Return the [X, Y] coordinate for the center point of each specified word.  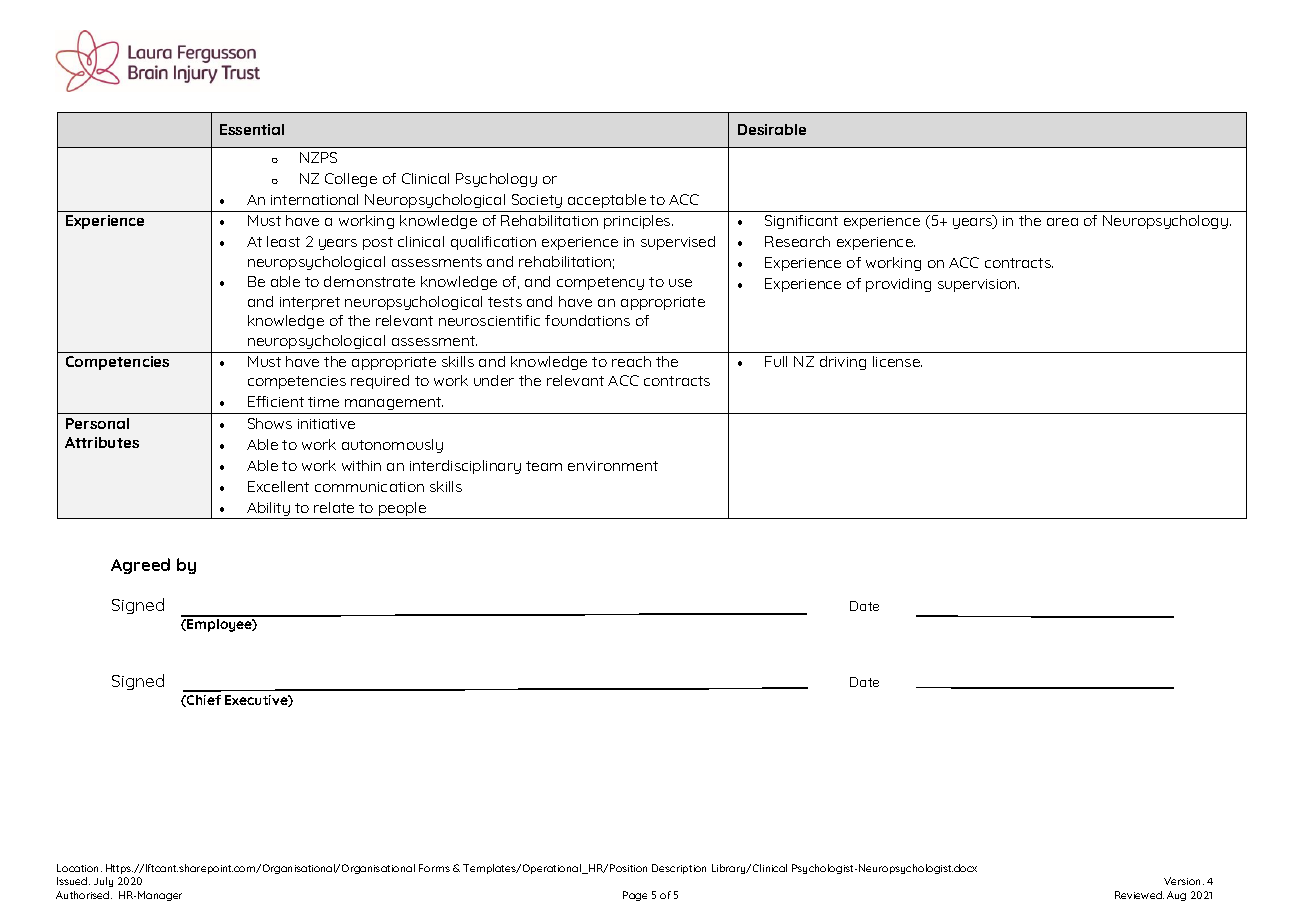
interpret [310, 303]
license [897, 361]
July [103, 882]
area [1062, 222]
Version [1184, 881]
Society [537, 201]
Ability [268, 510]
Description [679, 869]
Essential [252, 129]
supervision [978, 285]
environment [613, 466]
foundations [587, 320]
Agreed [140, 566]
